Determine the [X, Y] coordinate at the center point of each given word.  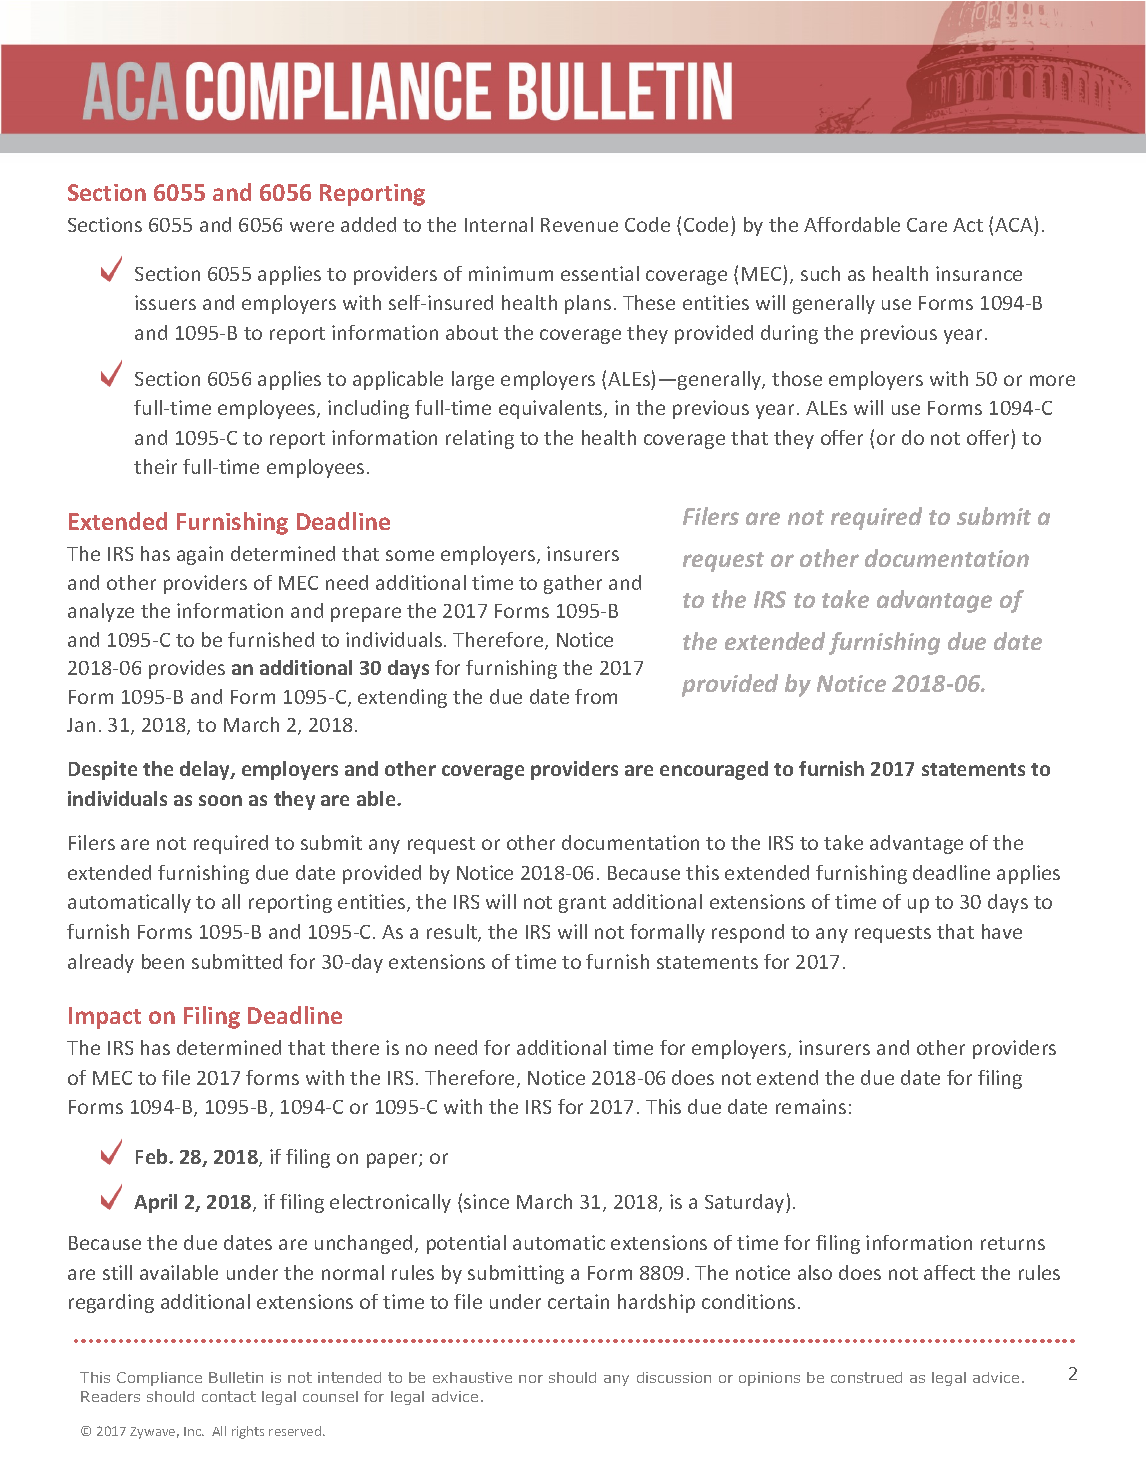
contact [229, 1396]
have [1002, 931]
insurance [979, 273]
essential [600, 273]
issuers [165, 302]
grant [582, 904]
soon [220, 800]
